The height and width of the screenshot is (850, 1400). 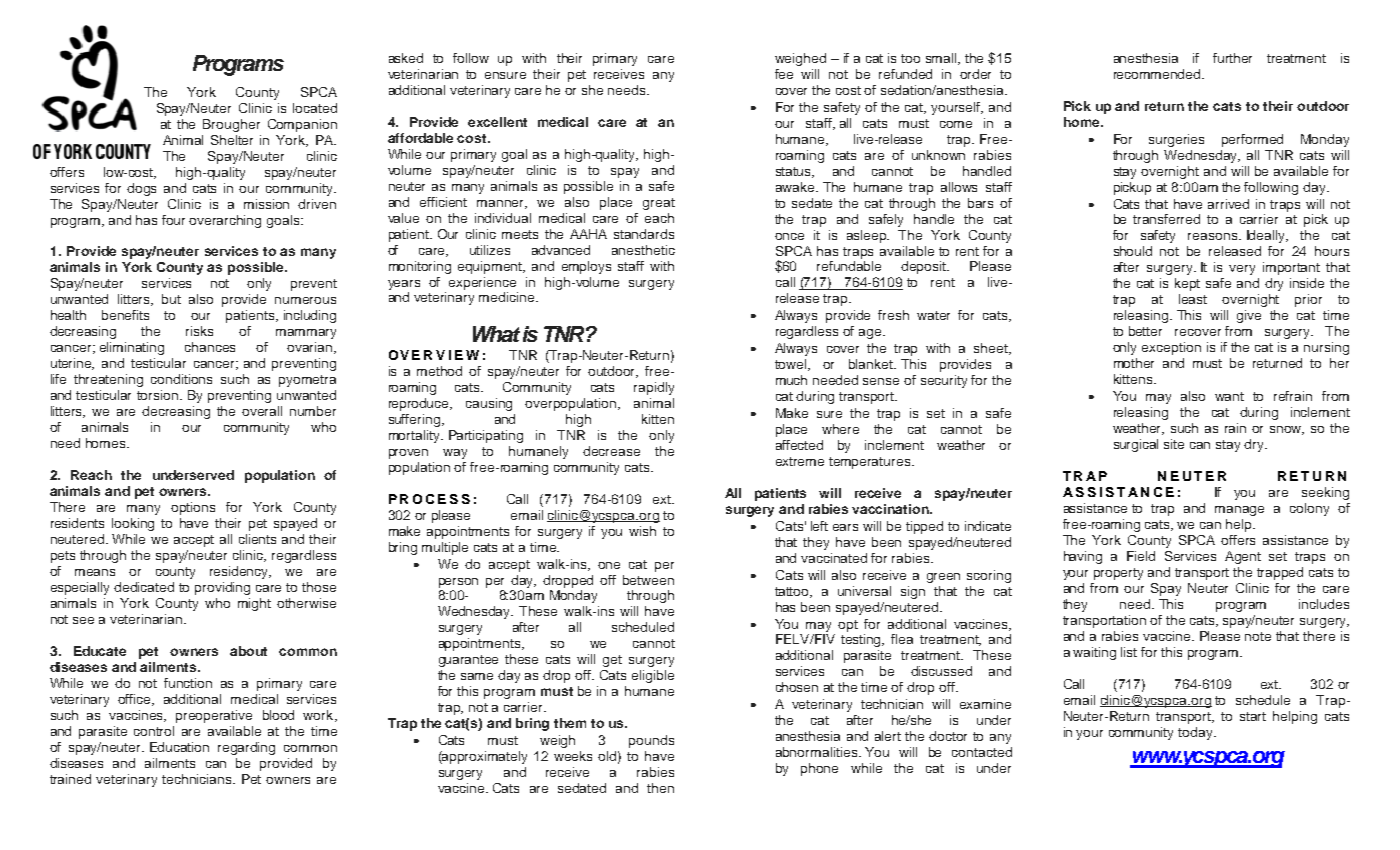 What do you see at coordinates (1158, 74) in the screenshot?
I see `recommended` at bounding box center [1158, 74].
